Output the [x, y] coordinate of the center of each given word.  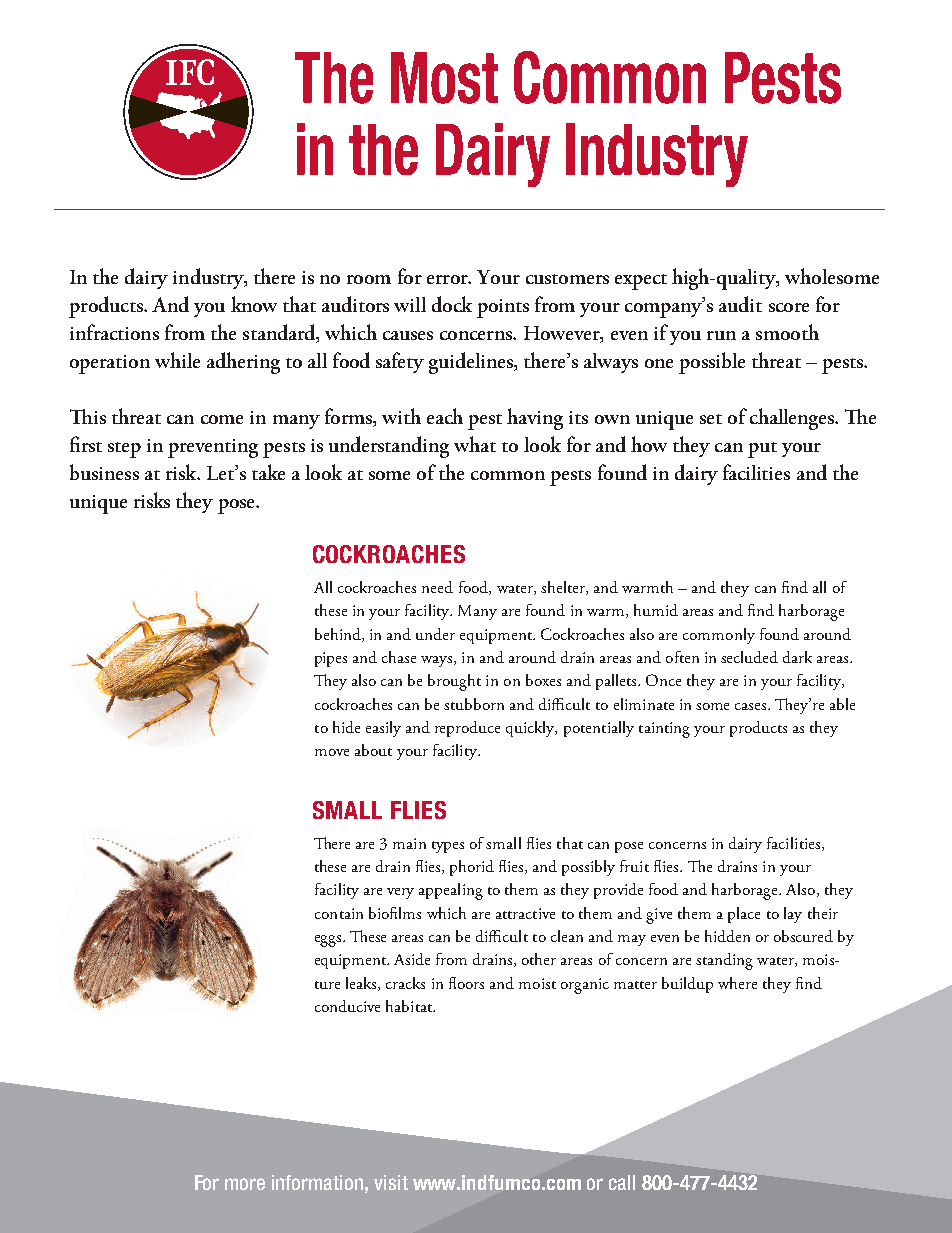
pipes [331, 659]
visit [391, 1182]
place [744, 915]
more [245, 1184]
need [437, 587]
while [177, 360]
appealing [451, 891]
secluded [749, 657]
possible [712, 363]
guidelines [472, 363]
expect [641, 282]
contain [339, 913]
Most [444, 78]
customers [567, 279]
